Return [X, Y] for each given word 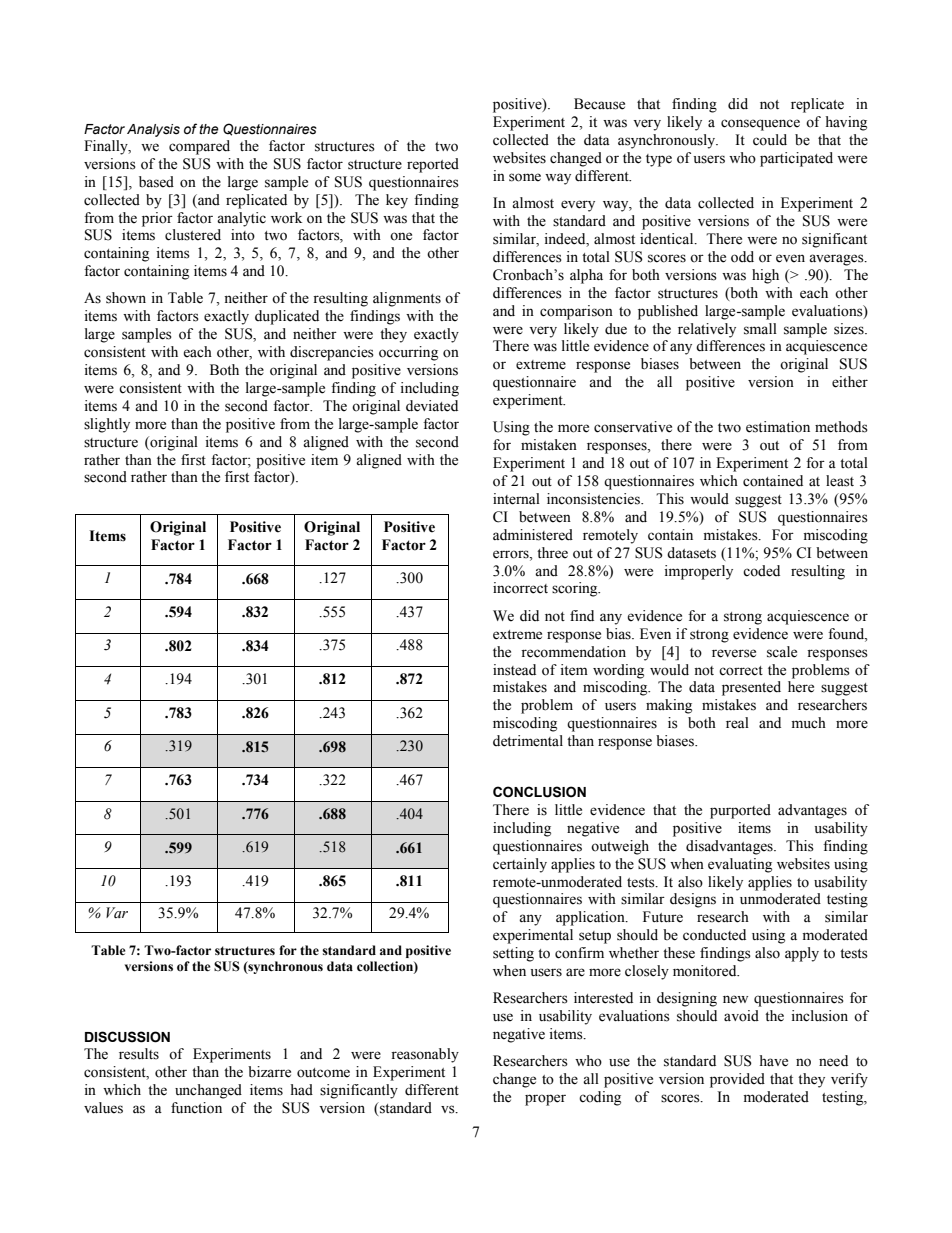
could [770, 140]
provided [737, 1080]
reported [433, 165]
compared [199, 147]
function [196, 1108]
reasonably [425, 1055]
